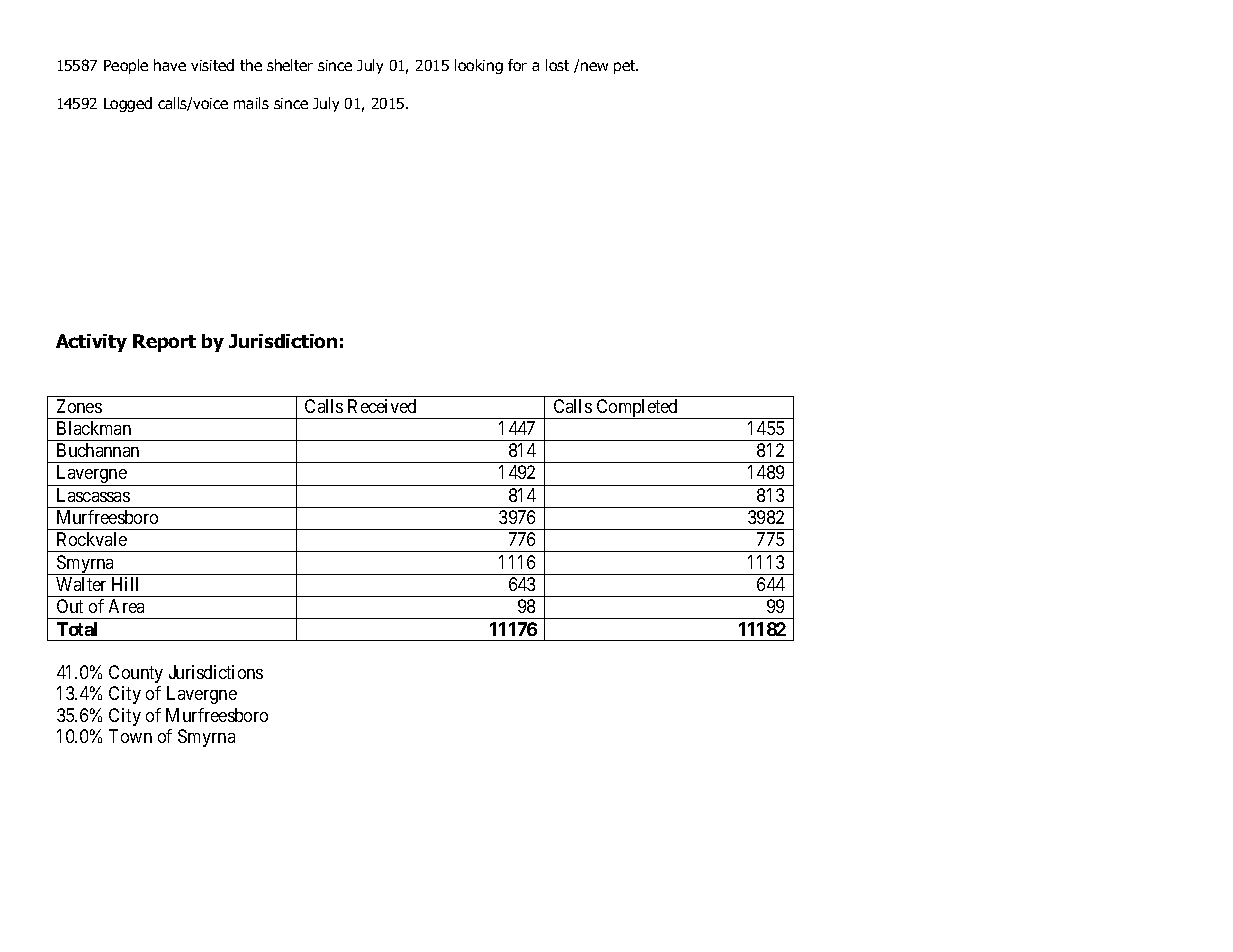  Describe the element at coordinates (128, 104) in the screenshot. I see `Logged` at that location.
